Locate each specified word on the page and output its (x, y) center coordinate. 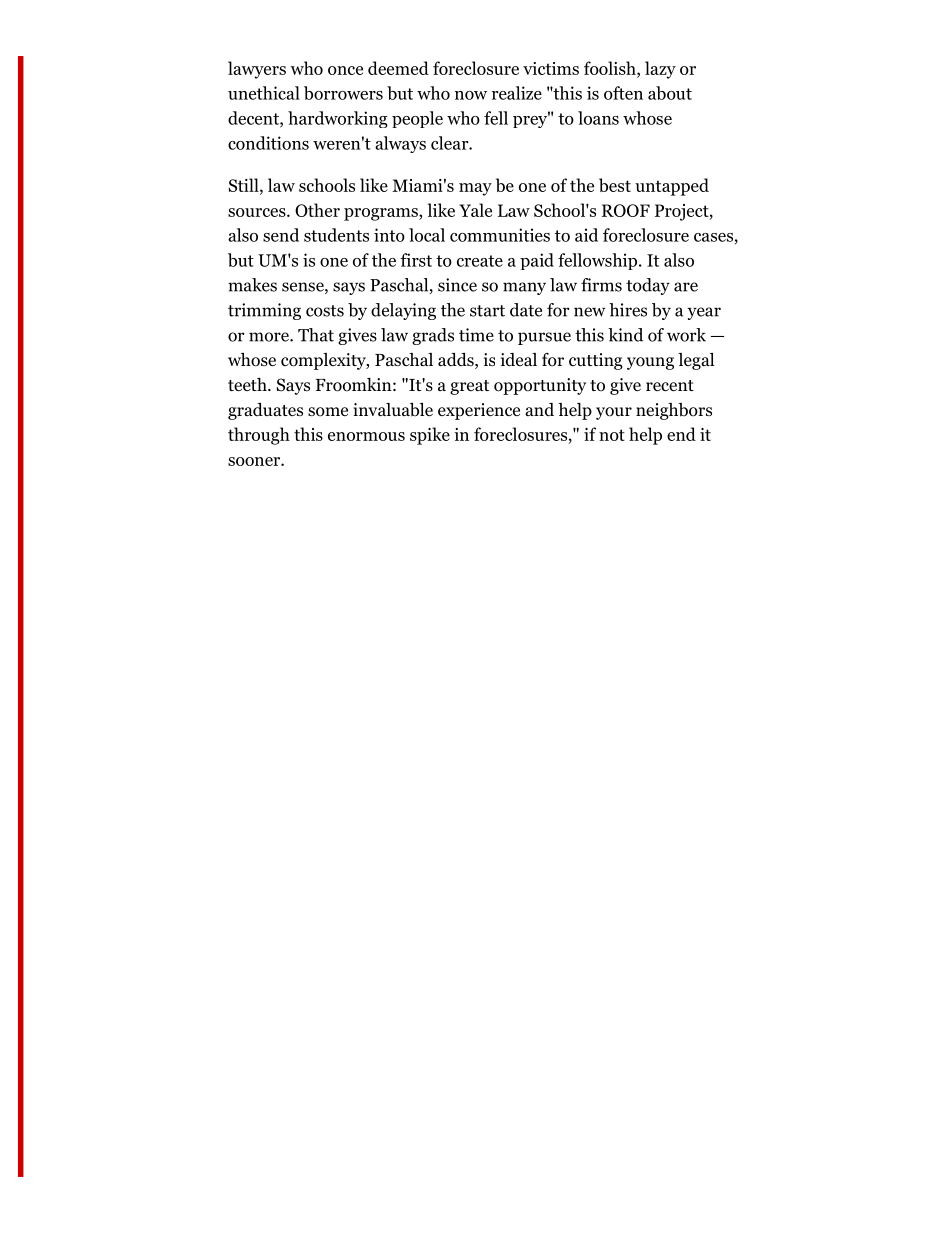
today (648, 286)
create (480, 261)
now (471, 95)
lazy (660, 70)
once (345, 70)
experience (479, 411)
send (281, 235)
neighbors (674, 411)
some (328, 412)
